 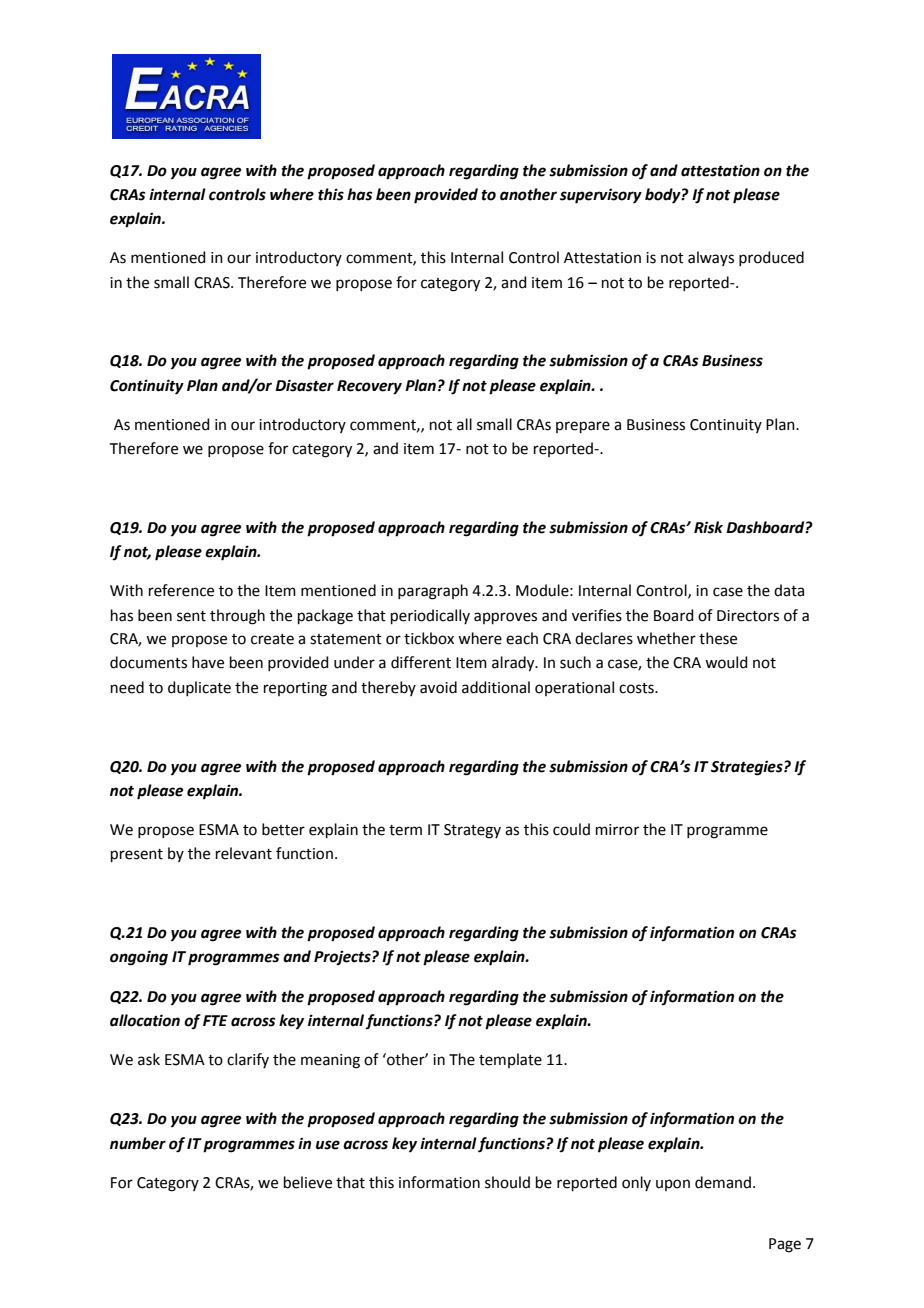 What do you see at coordinates (723, 1182) in the document?
I see `demand` at bounding box center [723, 1182].
